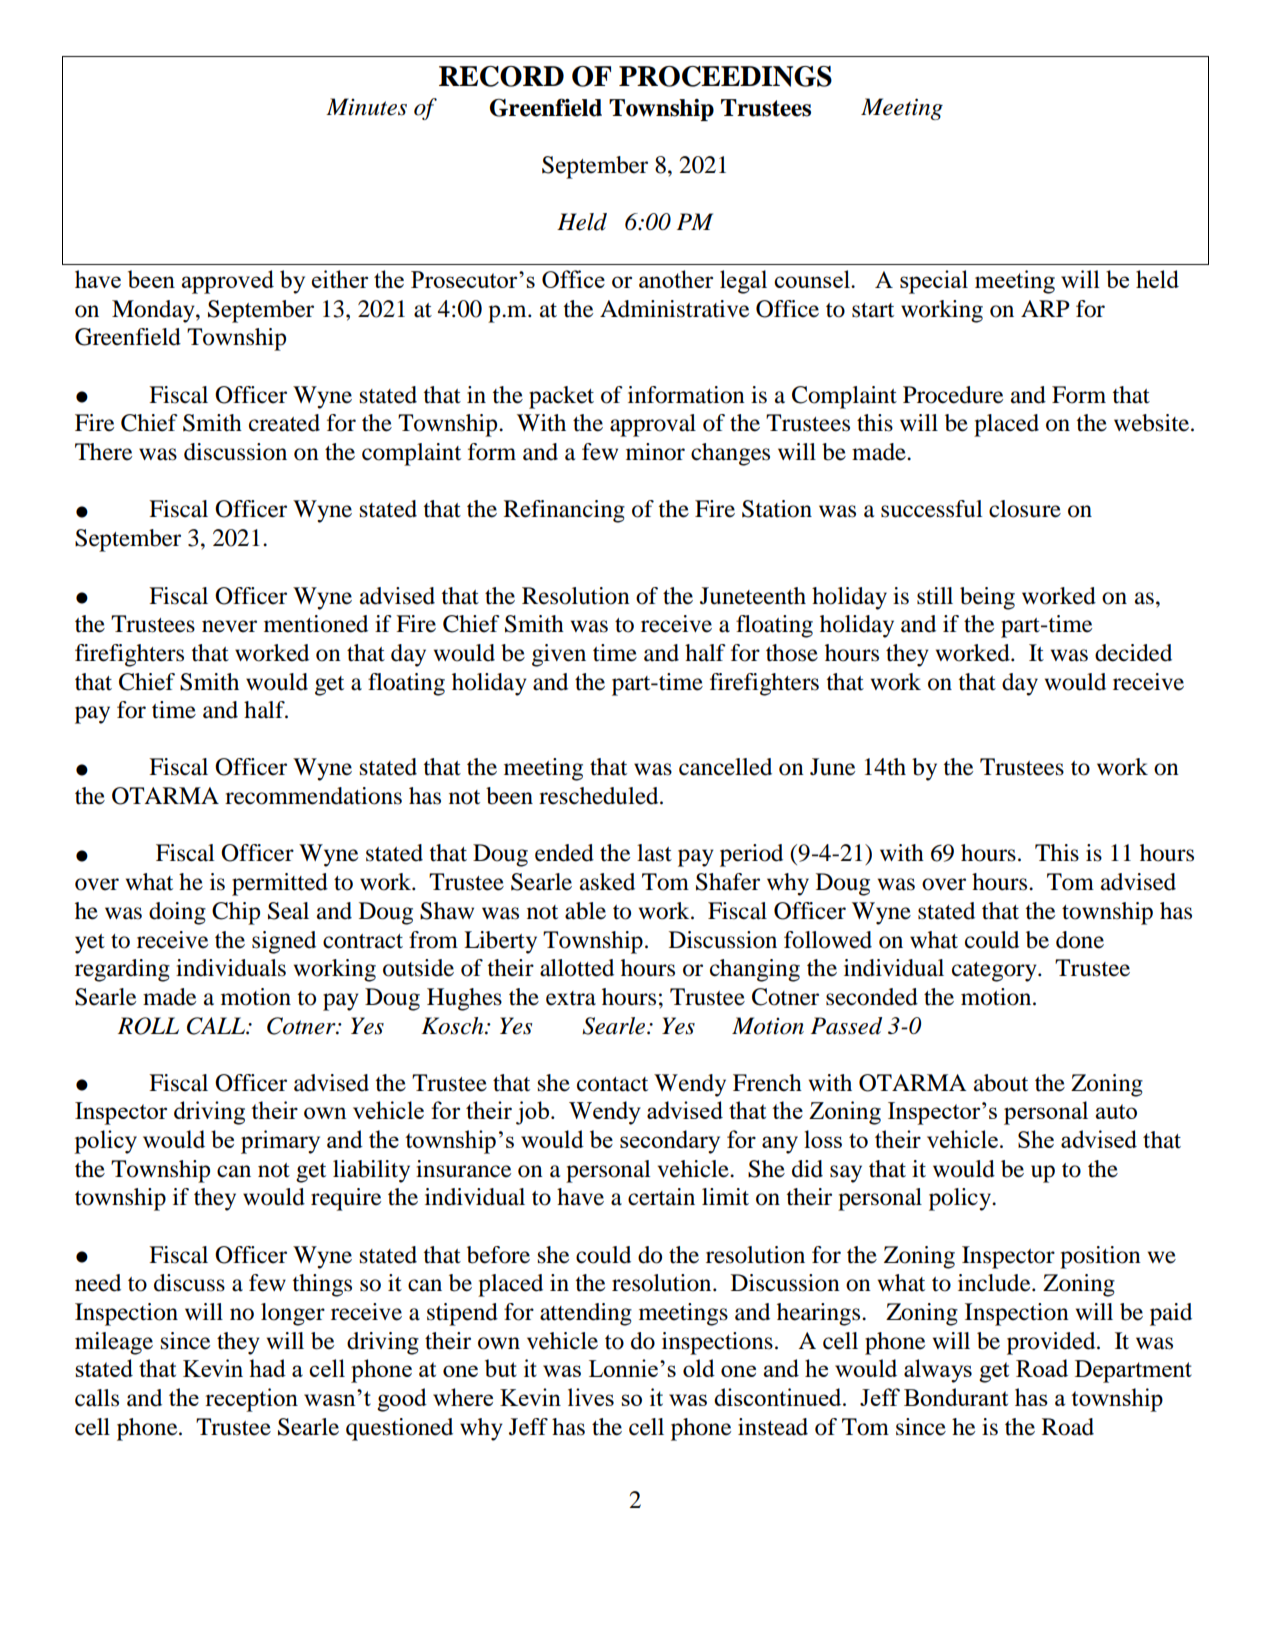 This document has height=1645, width=1271. What do you see at coordinates (600, 796) in the document?
I see `rescheduled` at bounding box center [600, 796].
